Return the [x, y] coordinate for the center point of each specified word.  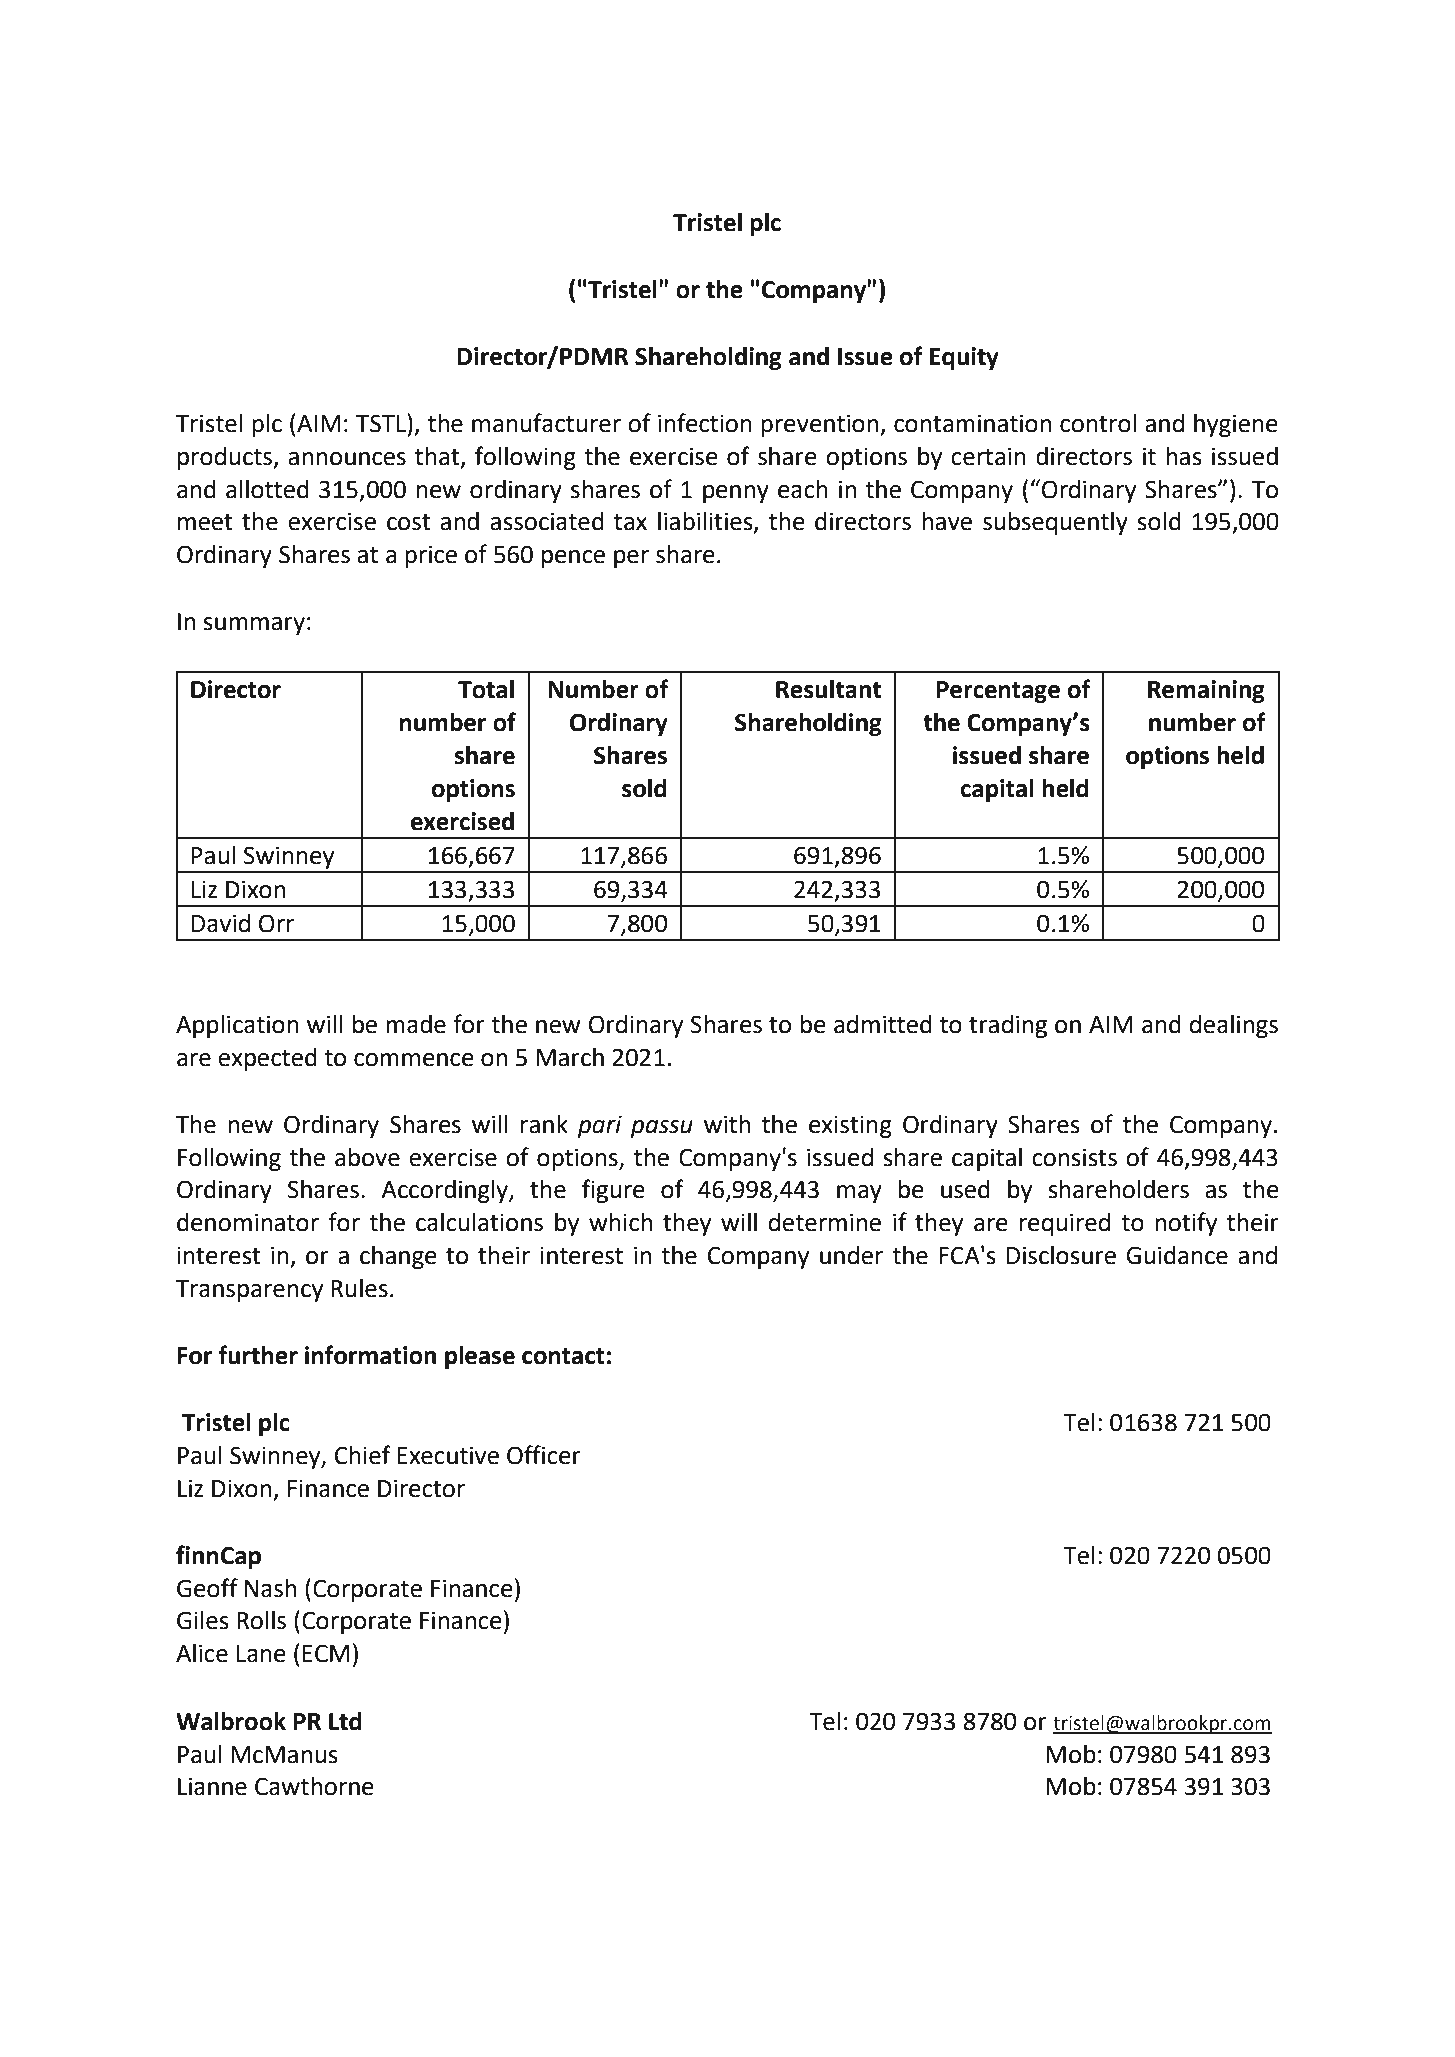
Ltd [345, 1721]
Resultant [828, 689]
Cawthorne [314, 1786]
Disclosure [1061, 1255]
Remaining [1206, 691]
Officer [544, 1455]
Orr [276, 923]
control [1098, 423]
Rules [359, 1288]
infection [705, 423]
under [851, 1255]
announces [347, 459]
